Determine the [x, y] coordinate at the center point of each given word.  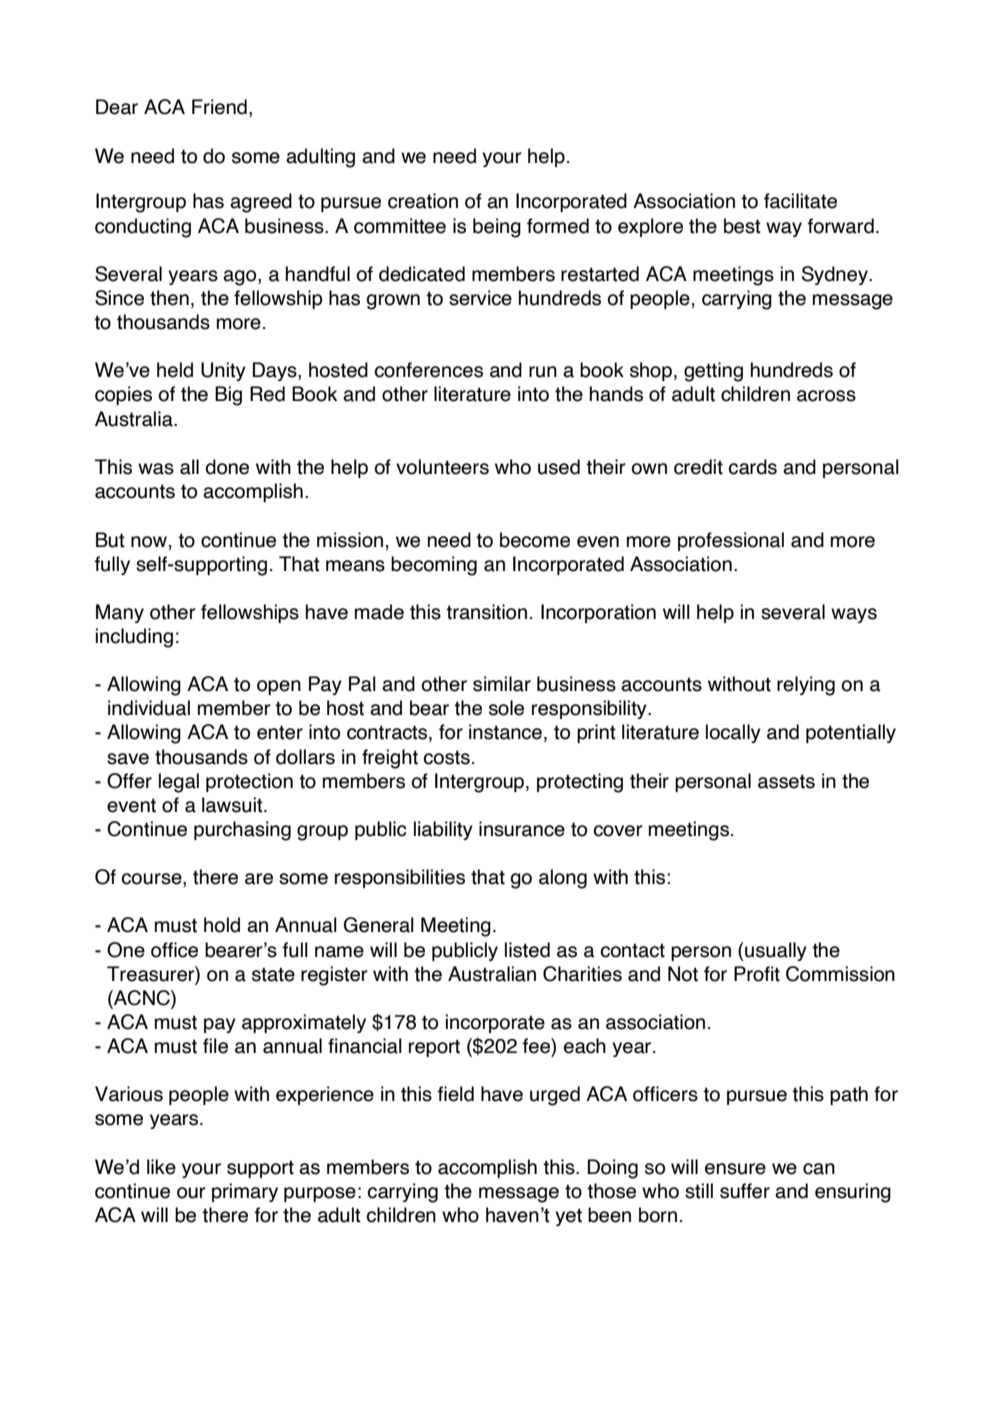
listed [527, 950]
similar [502, 684]
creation [423, 201]
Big [228, 396]
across [826, 396]
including [134, 638]
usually [776, 951]
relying [806, 686]
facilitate [800, 201]
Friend [219, 107]
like [161, 1167]
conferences [429, 370]
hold [222, 925]
